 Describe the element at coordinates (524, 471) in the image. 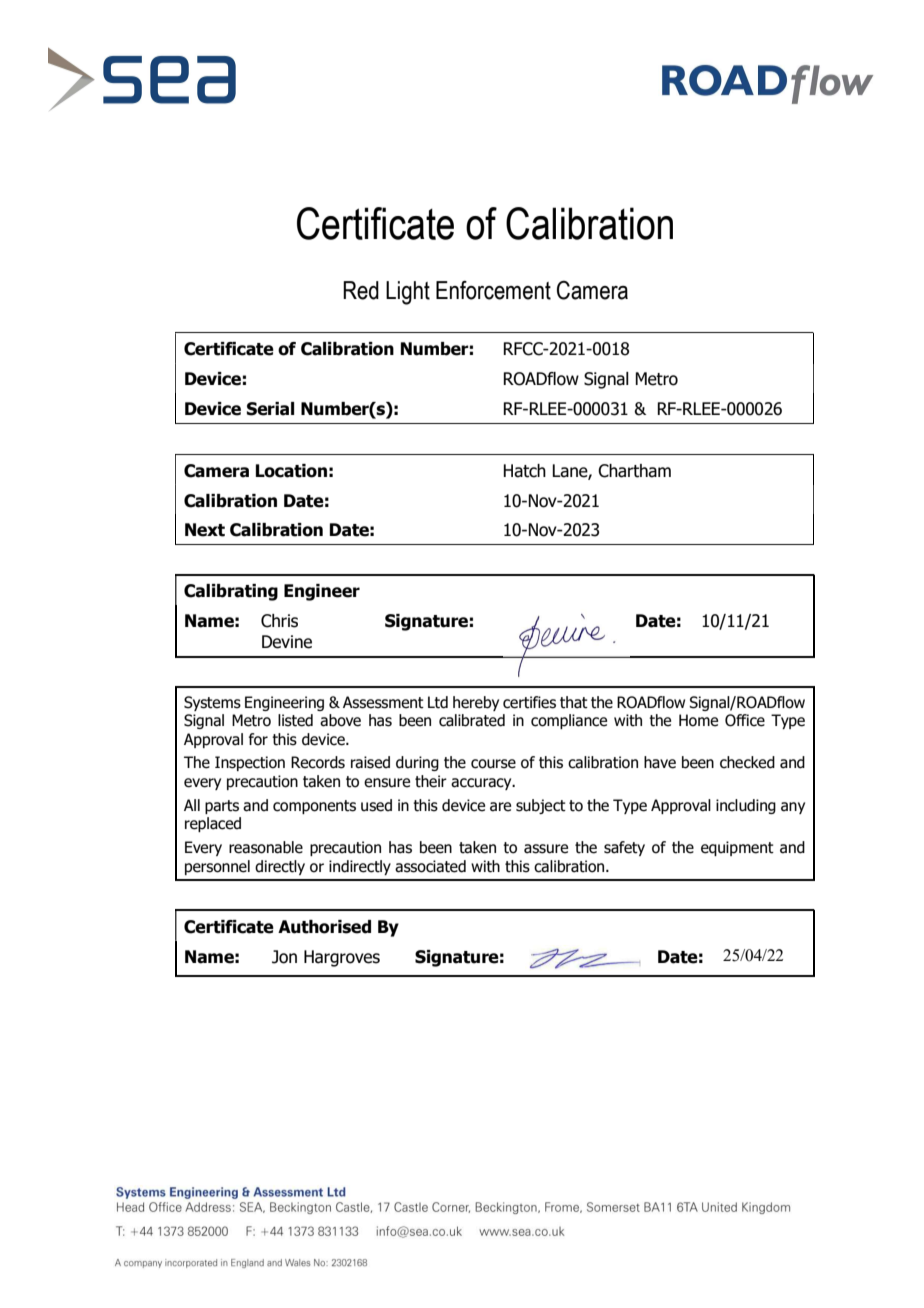

I see `Hatch` at that location.
